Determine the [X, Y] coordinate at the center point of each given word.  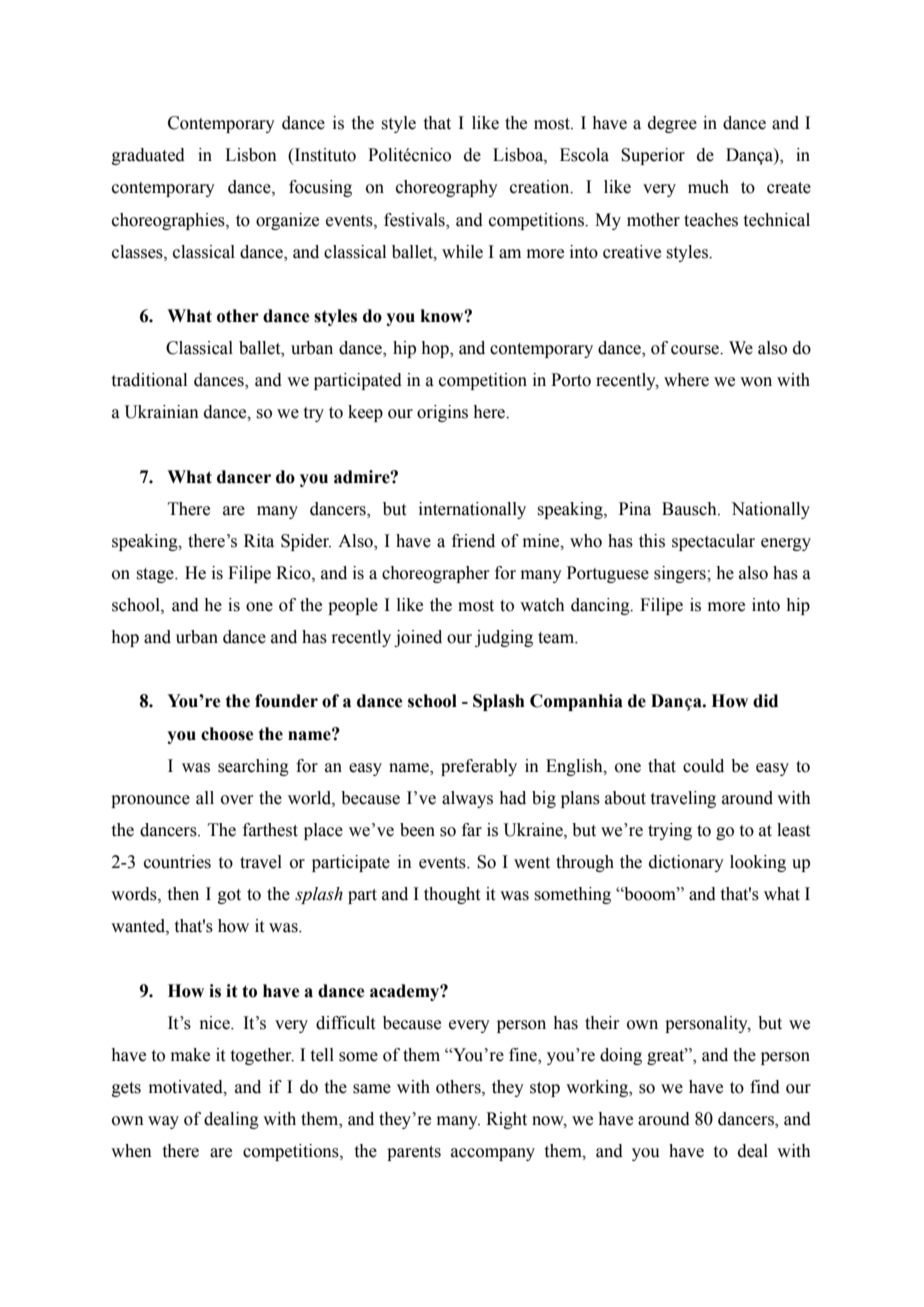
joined [418, 638]
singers [681, 574]
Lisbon [251, 155]
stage [156, 575]
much [708, 187]
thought [452, 895]
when [131, 1151]
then [183, 894]
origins [442, 413]
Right [506, 1120]
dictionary [686, 863]
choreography [447, 188]
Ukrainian [161, 412]
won [756, 382]
